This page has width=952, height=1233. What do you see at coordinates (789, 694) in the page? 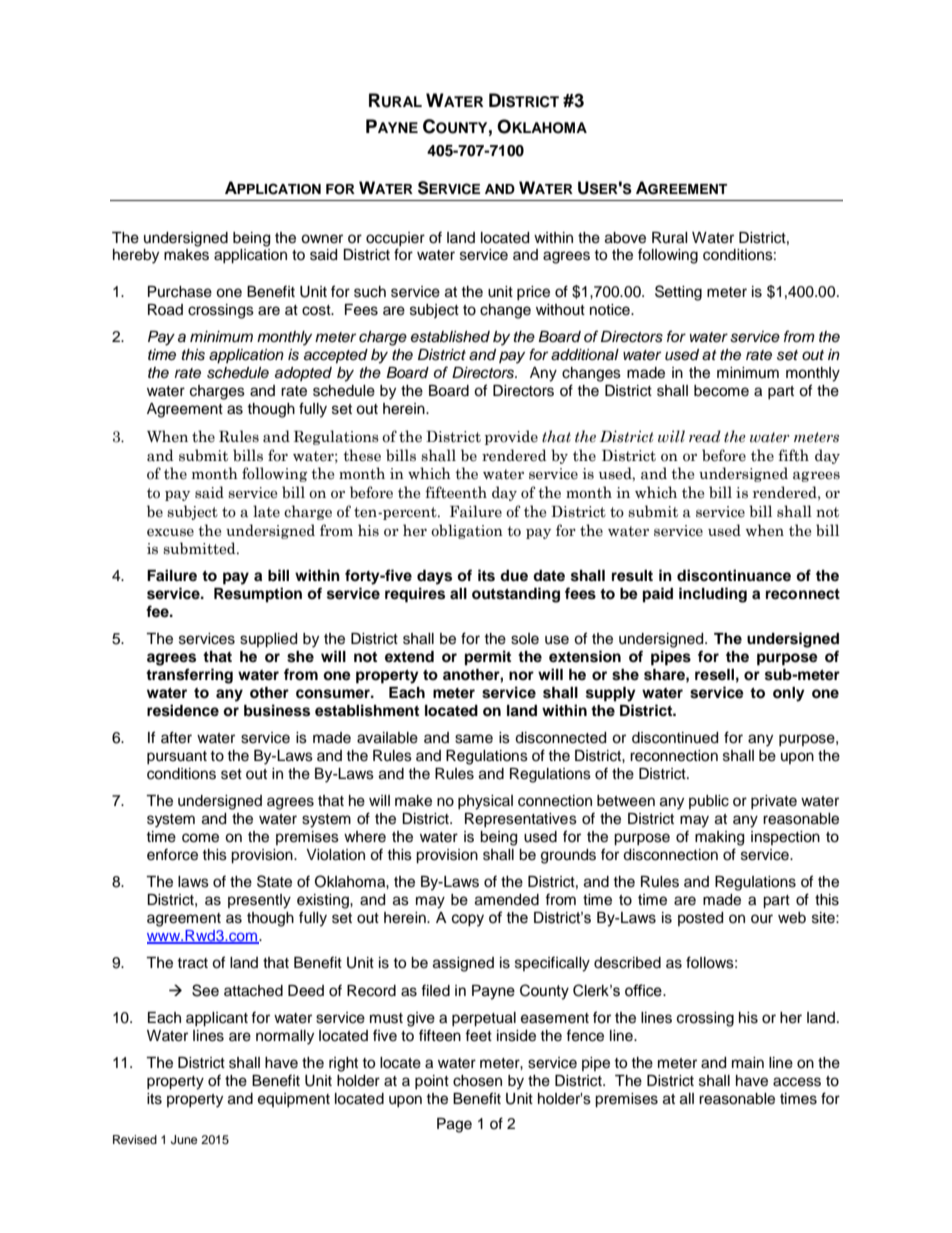
I see `only` at bounding box center [789, 694].
